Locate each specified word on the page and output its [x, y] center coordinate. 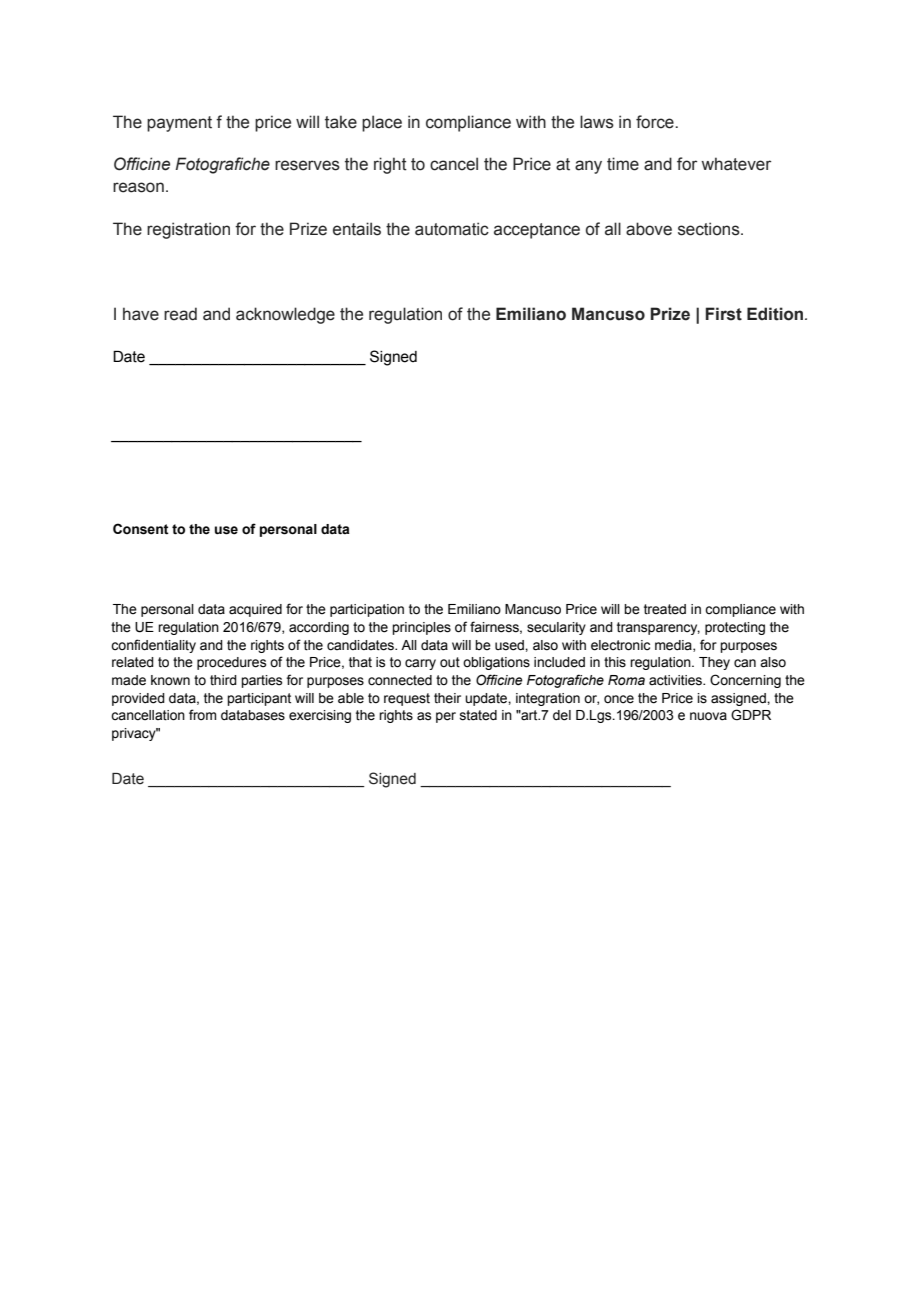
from [202, 714]
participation [367, 610]
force [656, 122]
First [724, 314]
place [382, 123]
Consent [141, 529]
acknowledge [285, 315]
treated [665, 609]
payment [179, 124]
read [180, 314]
